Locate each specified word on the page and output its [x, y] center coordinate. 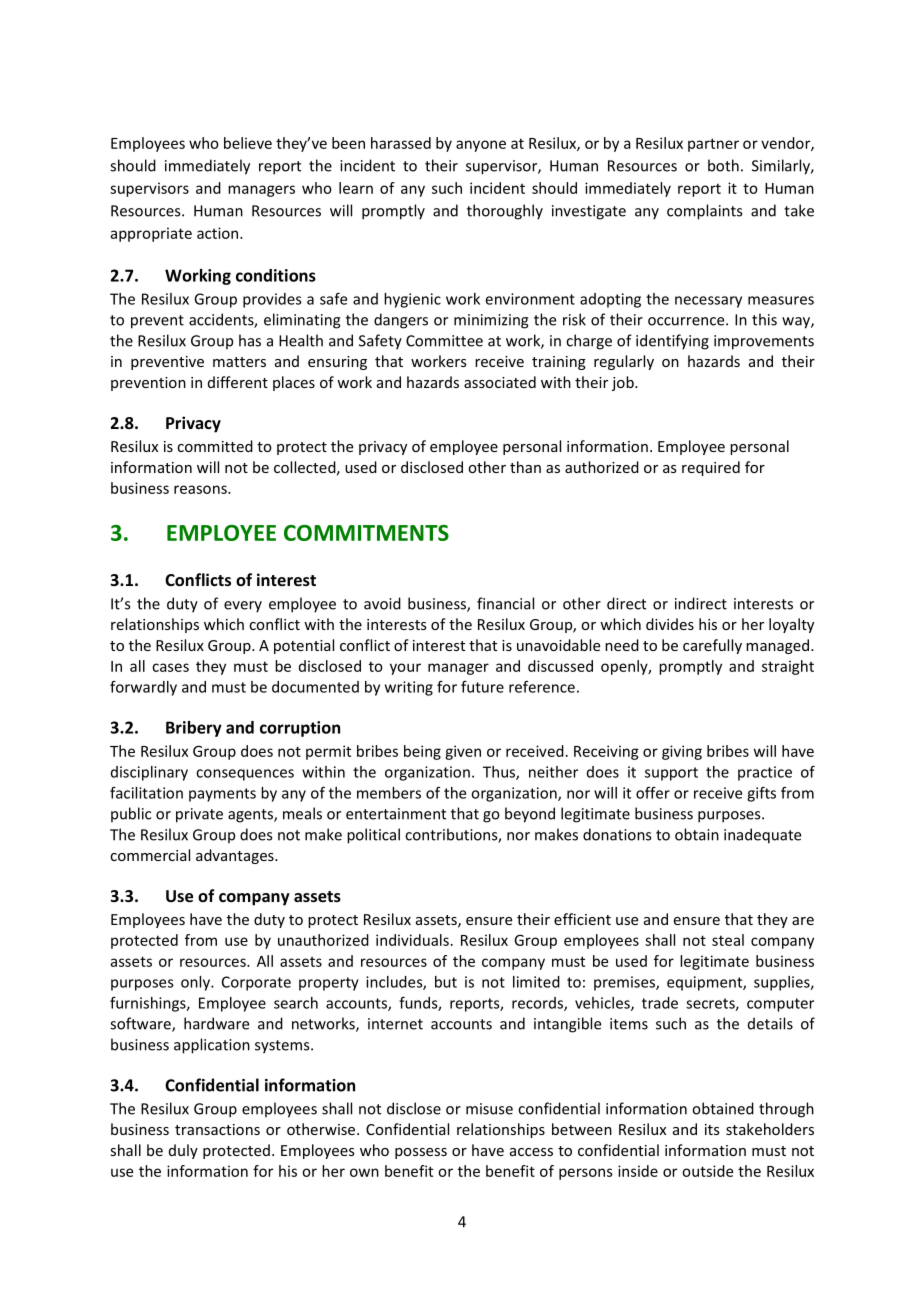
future [482, 687]
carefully [712, 646]
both [723, 165]
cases [170, 667]
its [712, 1129]
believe [248, 143]
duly [183, 1151]
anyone [481, 146]
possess [421, 1153]
